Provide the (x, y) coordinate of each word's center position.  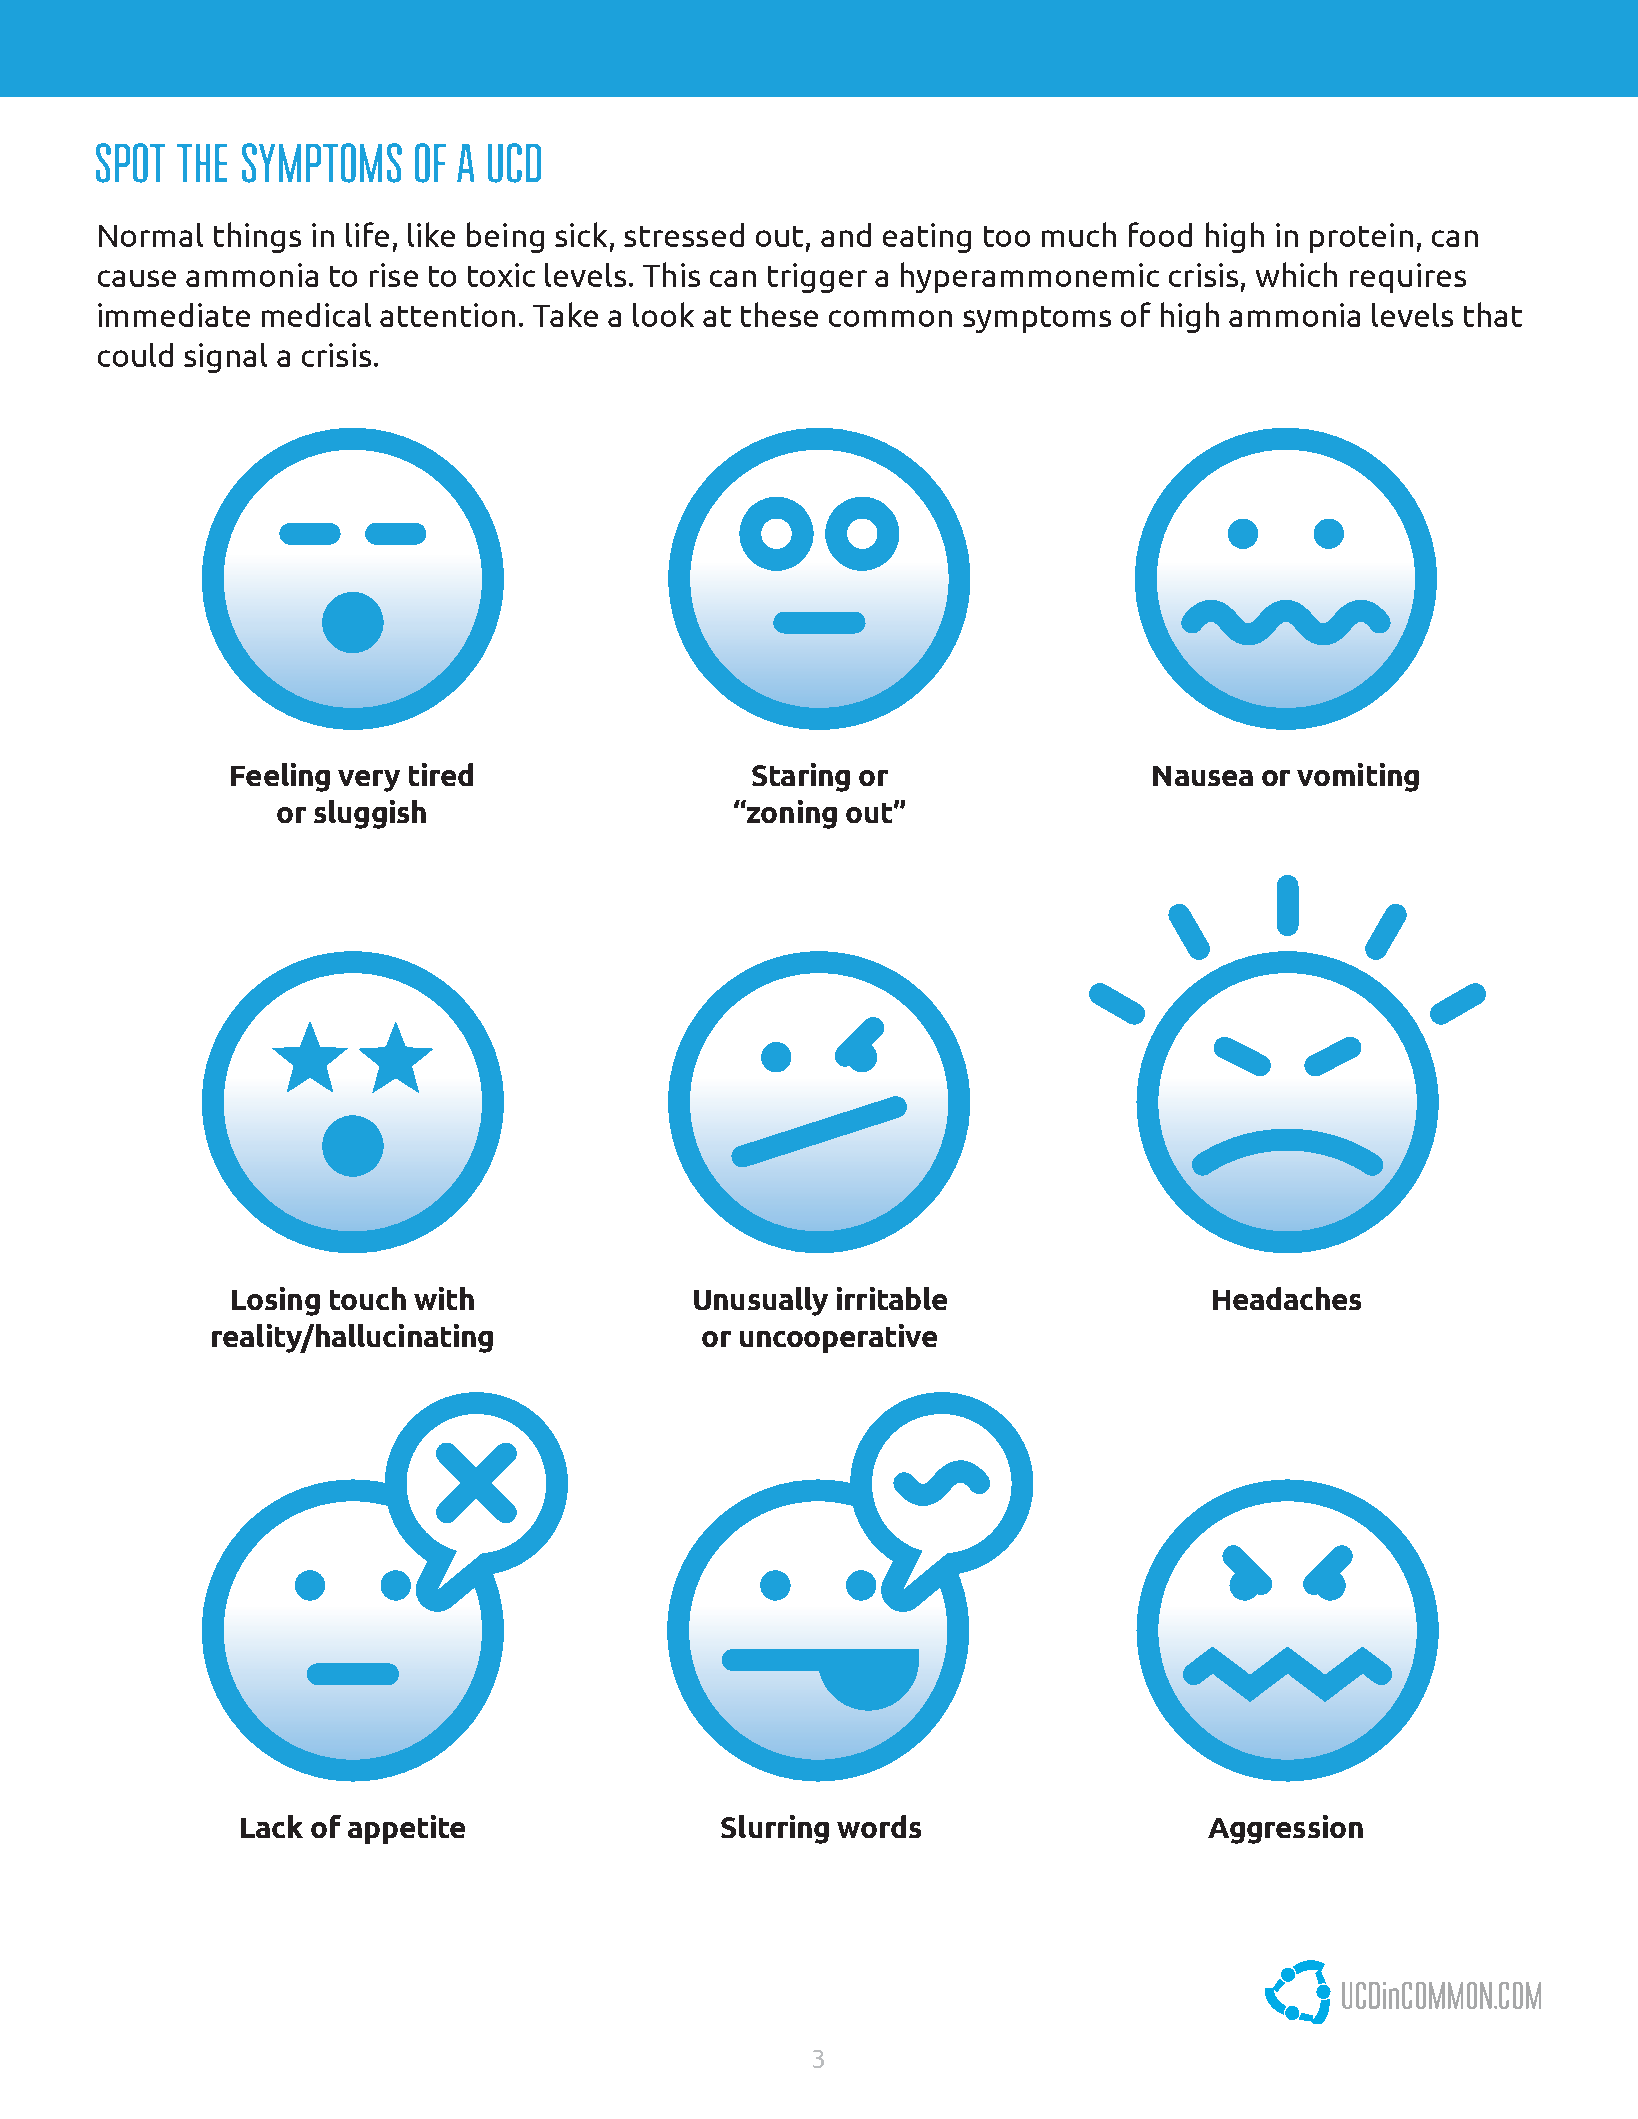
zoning (791, 814)
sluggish (370, 814)
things (257, 237)
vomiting (1358, 777)
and (846, 235)
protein (1361, 238)
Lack (272, 1826)
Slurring (775, 1829)
